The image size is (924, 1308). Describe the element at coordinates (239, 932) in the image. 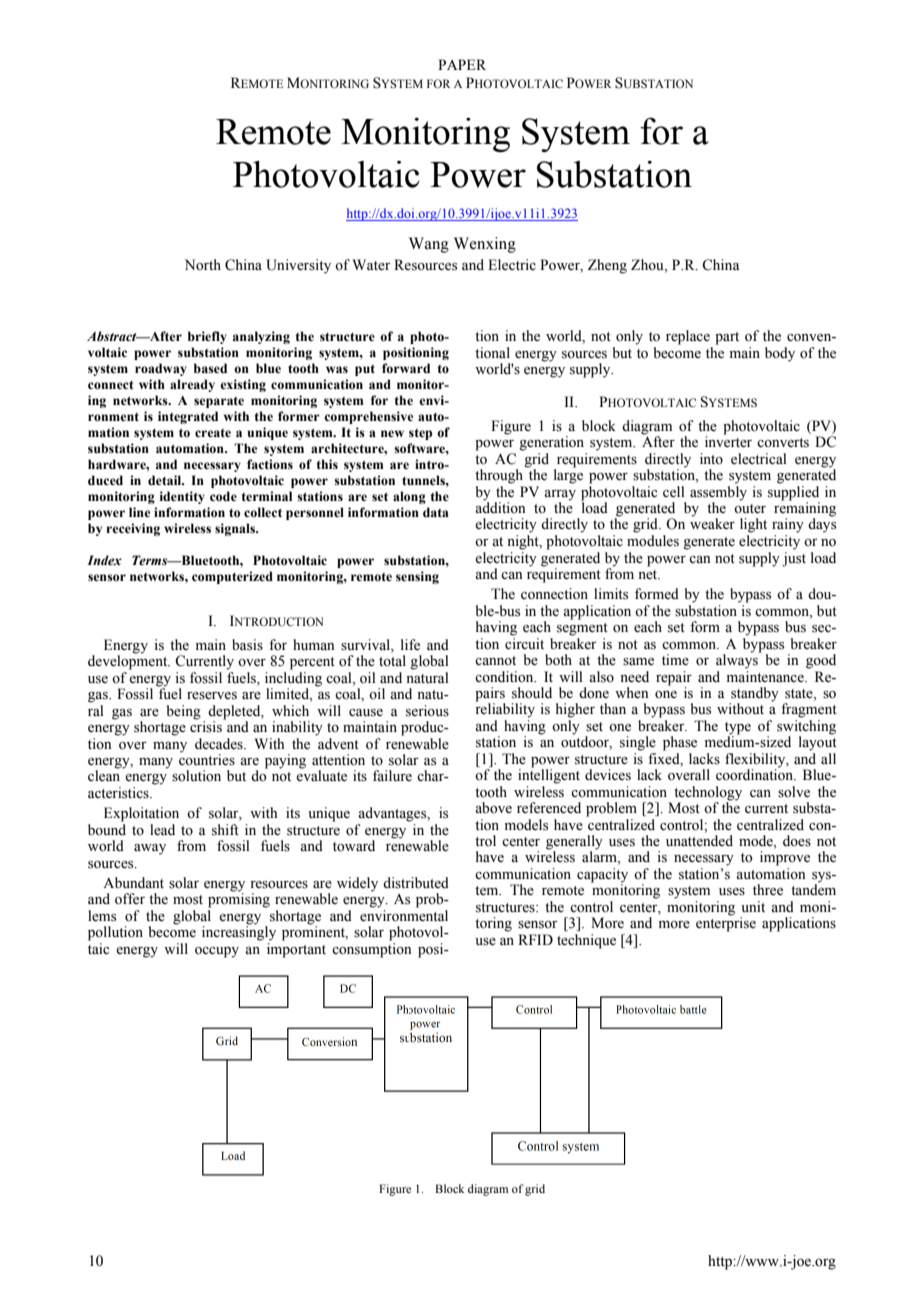

I see `increasingly` at that location.
